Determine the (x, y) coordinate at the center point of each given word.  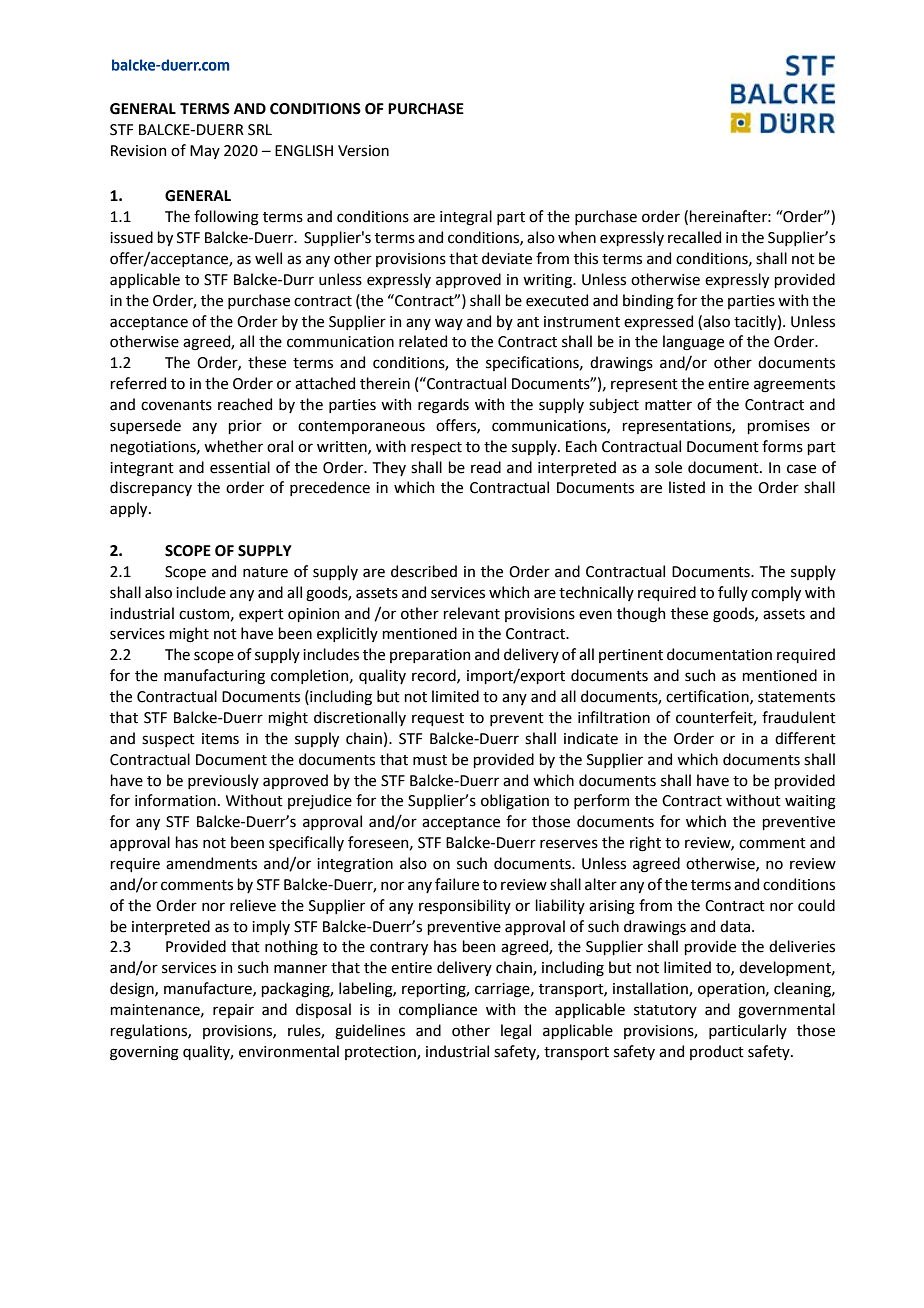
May (205, 152)
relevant (471, 613)
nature (265, 572)
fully (733, 593)
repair (233, 1011)
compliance (438, 1010)
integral (466, 218)
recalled (694, 237)
